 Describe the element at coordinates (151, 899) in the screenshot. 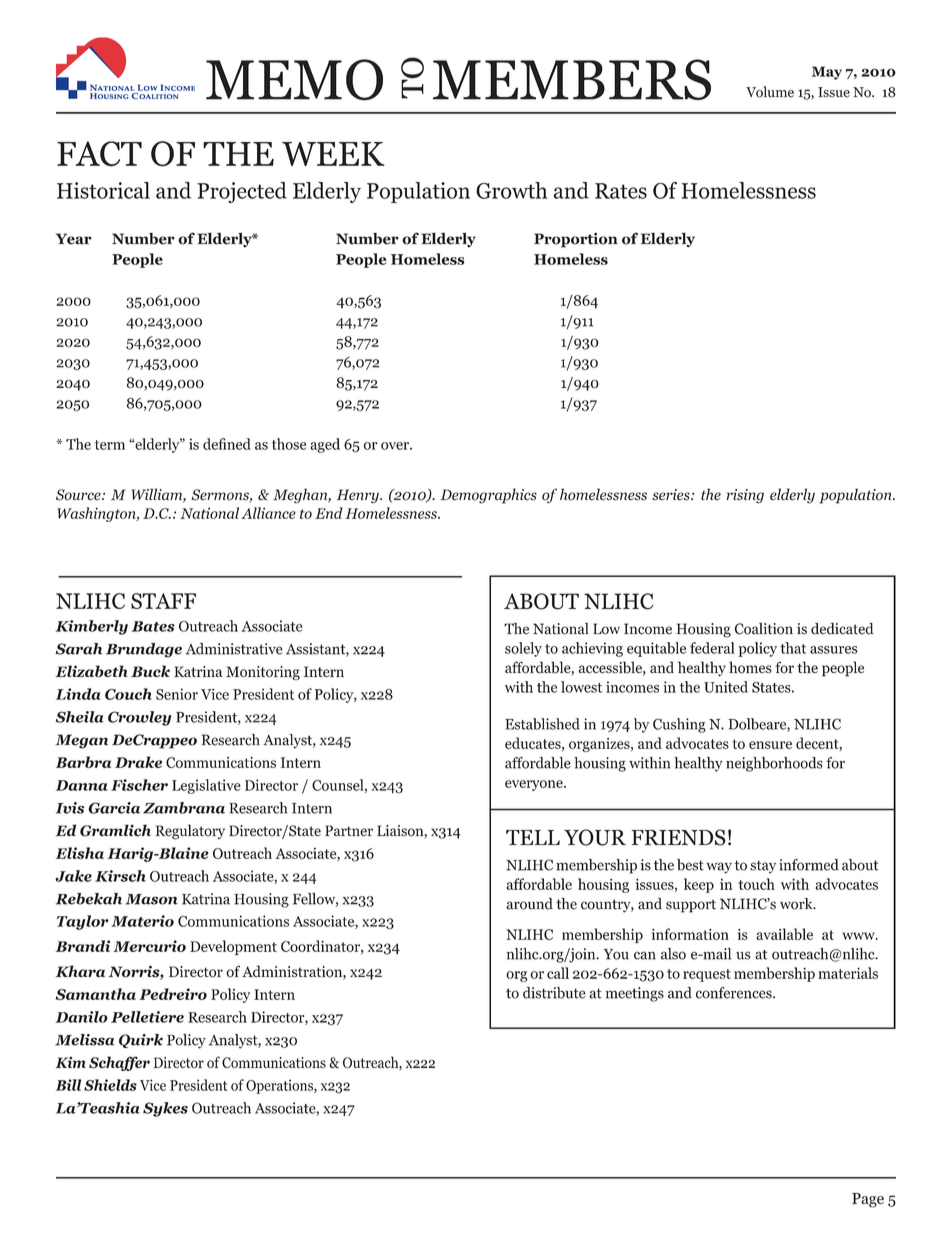

I see `Mason` at that location.
